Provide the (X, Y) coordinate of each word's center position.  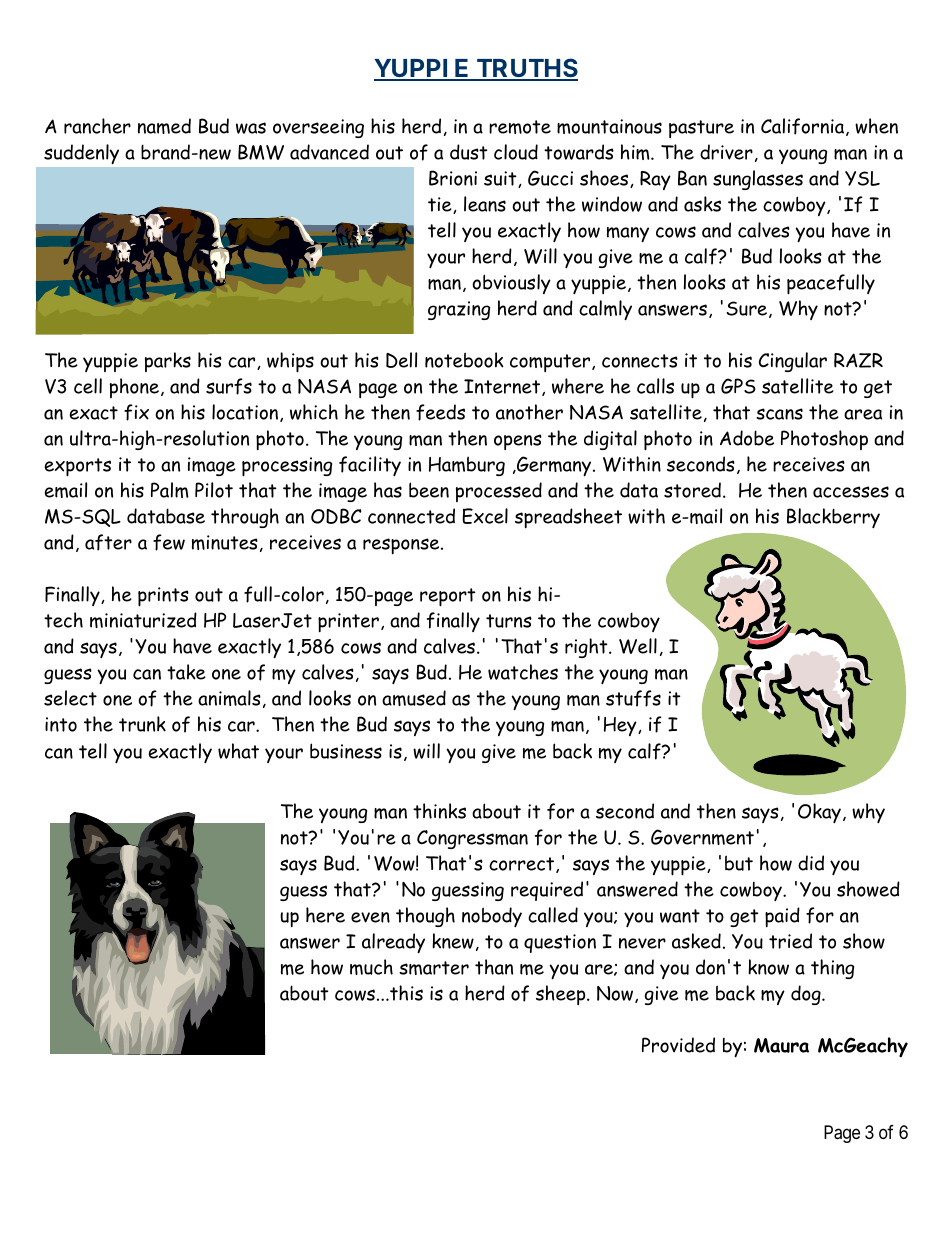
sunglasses (758, 180)
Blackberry (833, 518)
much (371, 967)
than (494, 967)
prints (163, 597)
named (164, 126)
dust (468, 152)
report (447, 597)
